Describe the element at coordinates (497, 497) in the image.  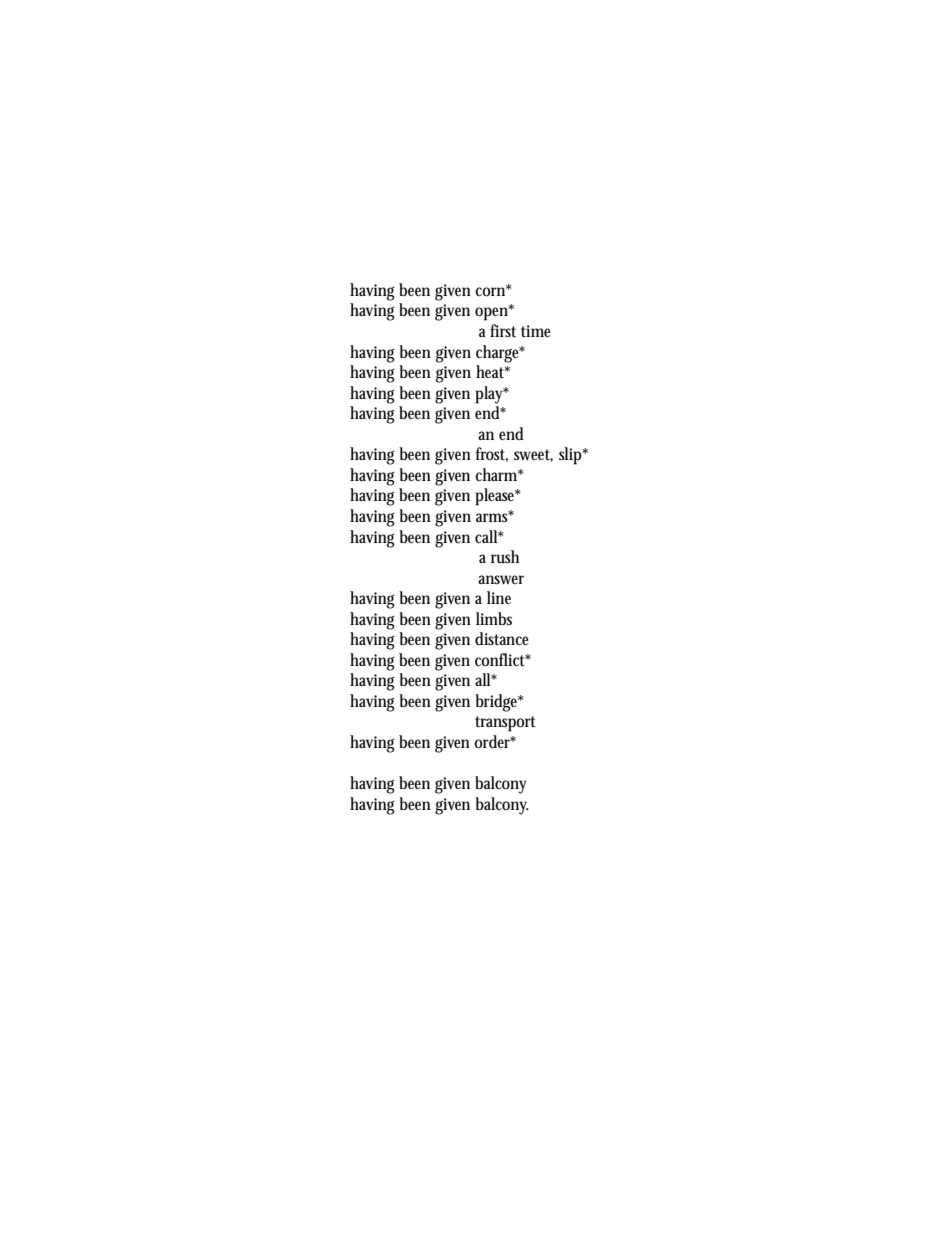
I see `please` at that location.
